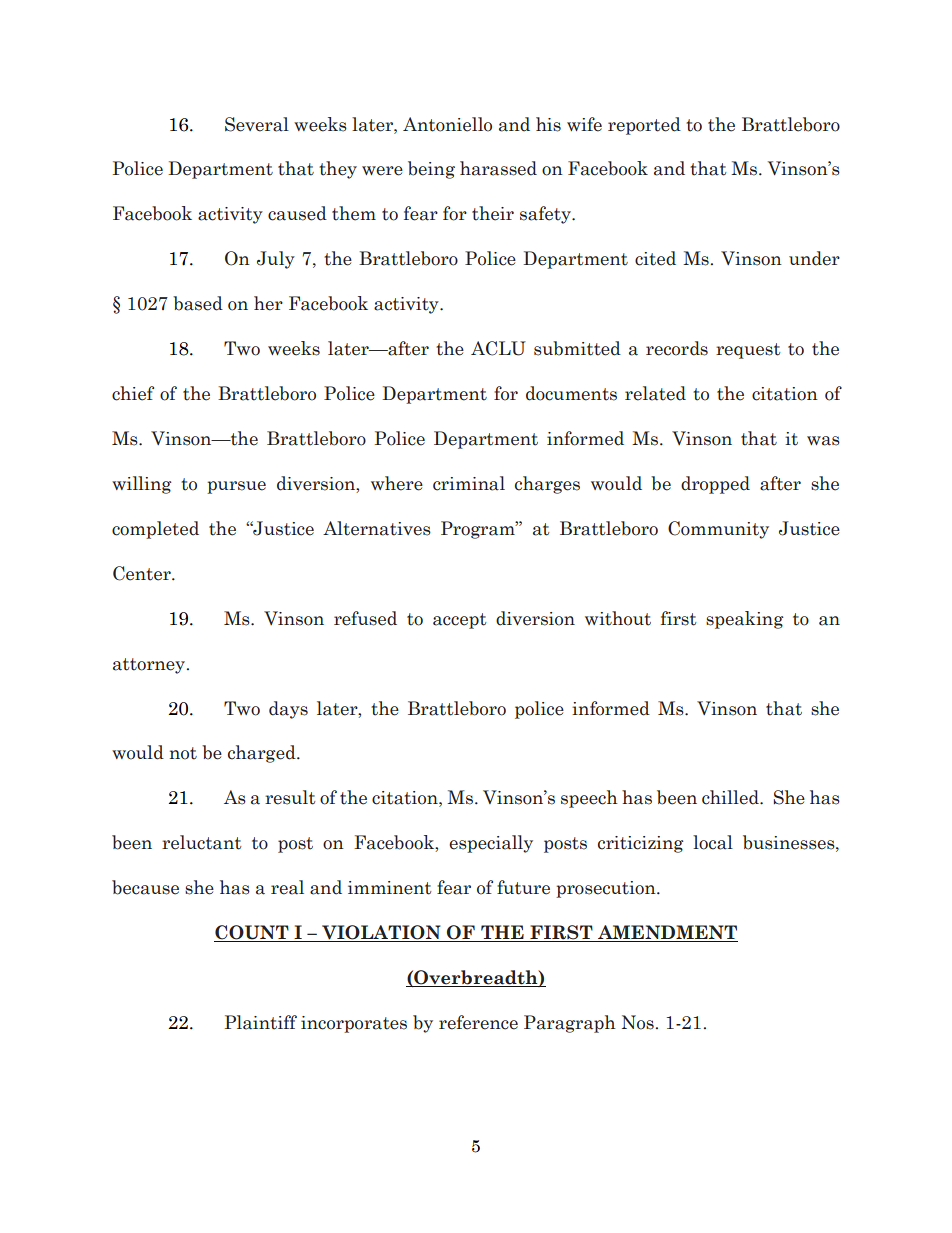  I want to click on chilled, so click(731, 797).
